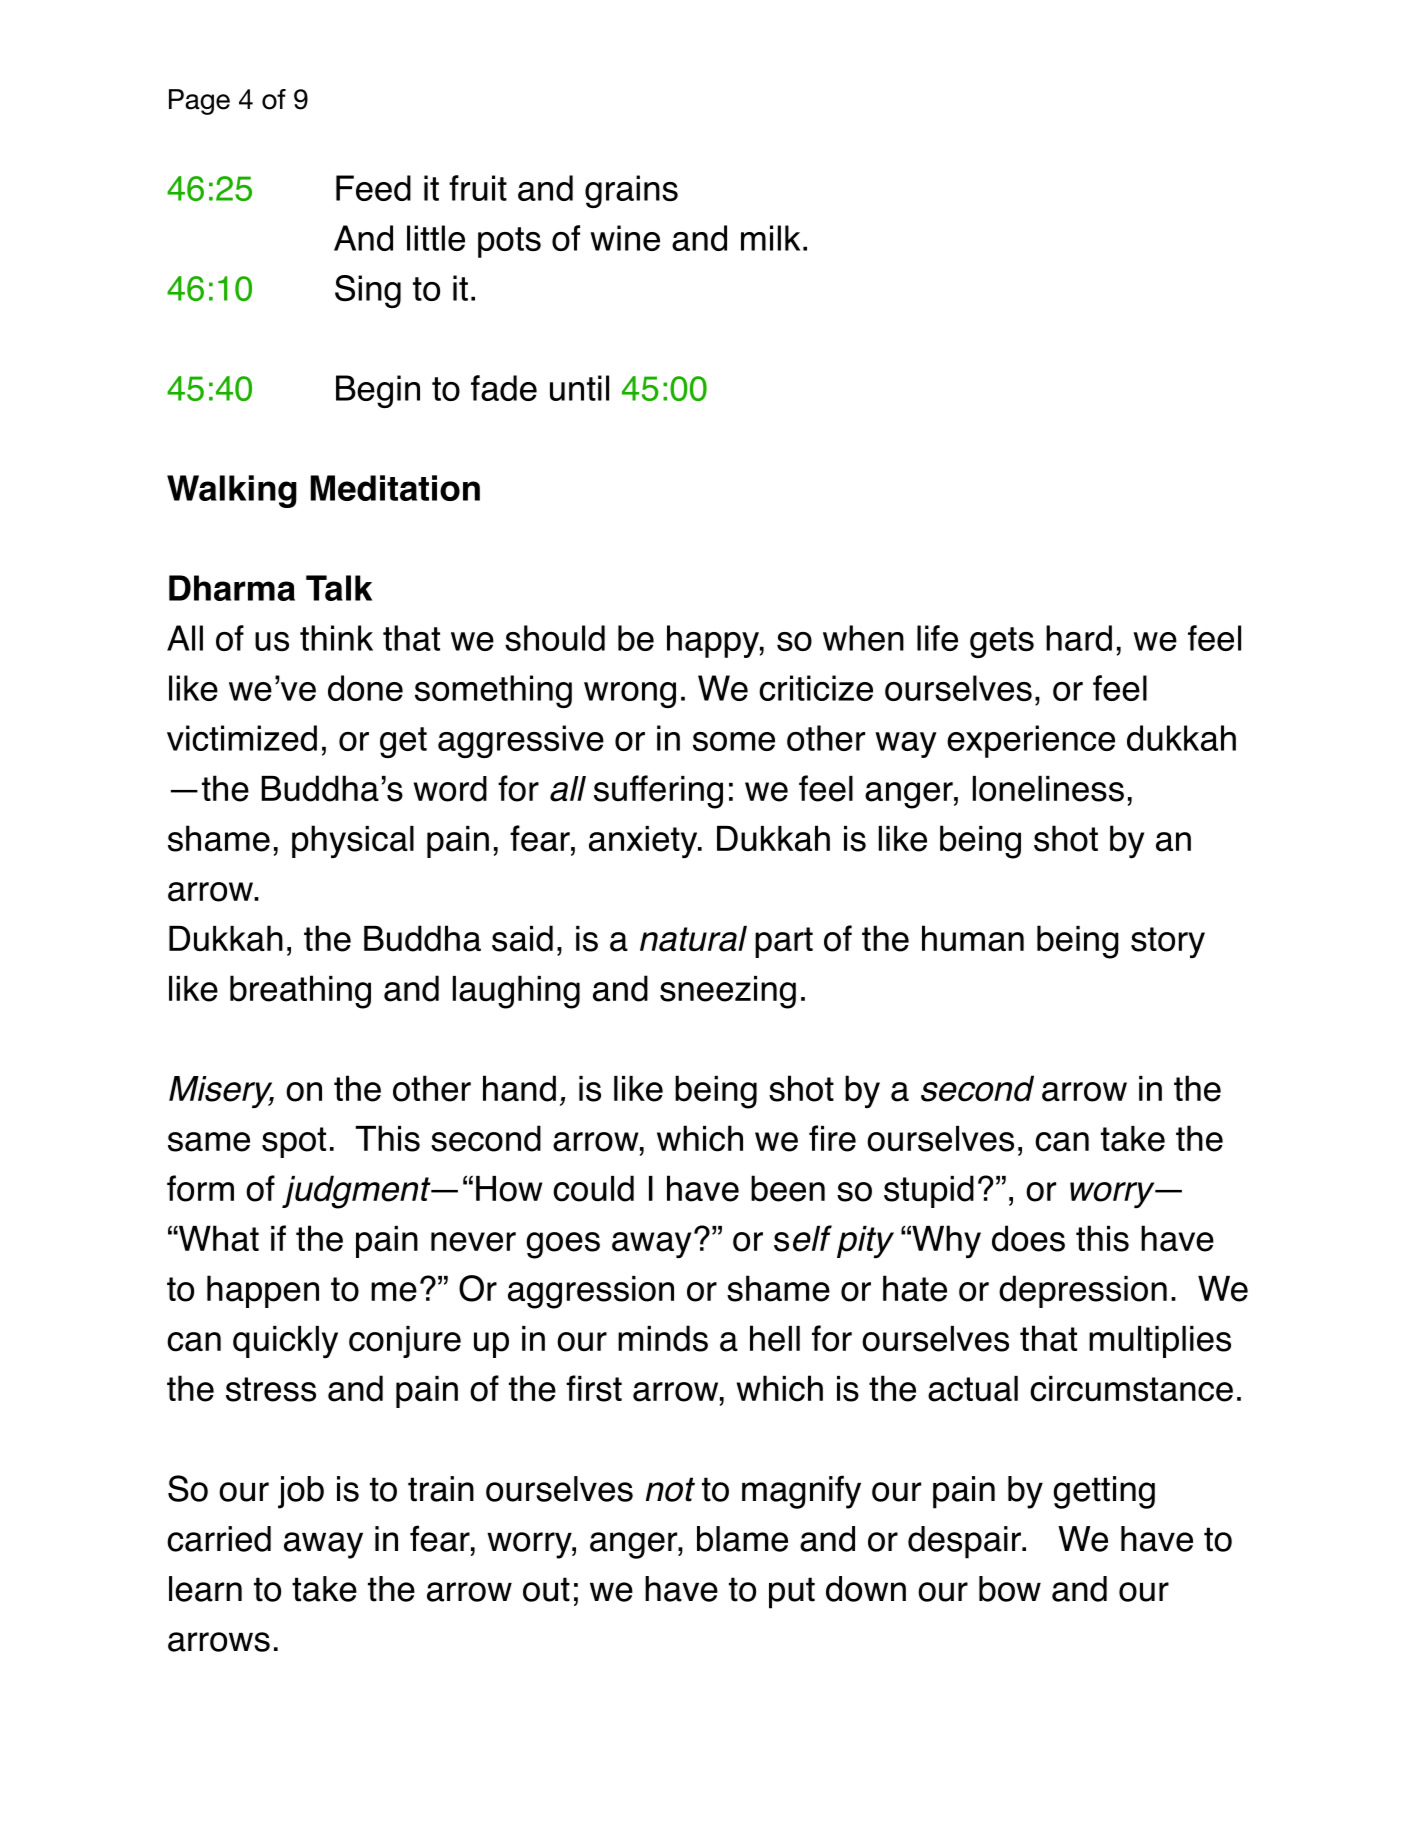  What do you see at coordinates (373, 188) in the screenshot?
I see `Feed` at bounding box center [373, 188].
